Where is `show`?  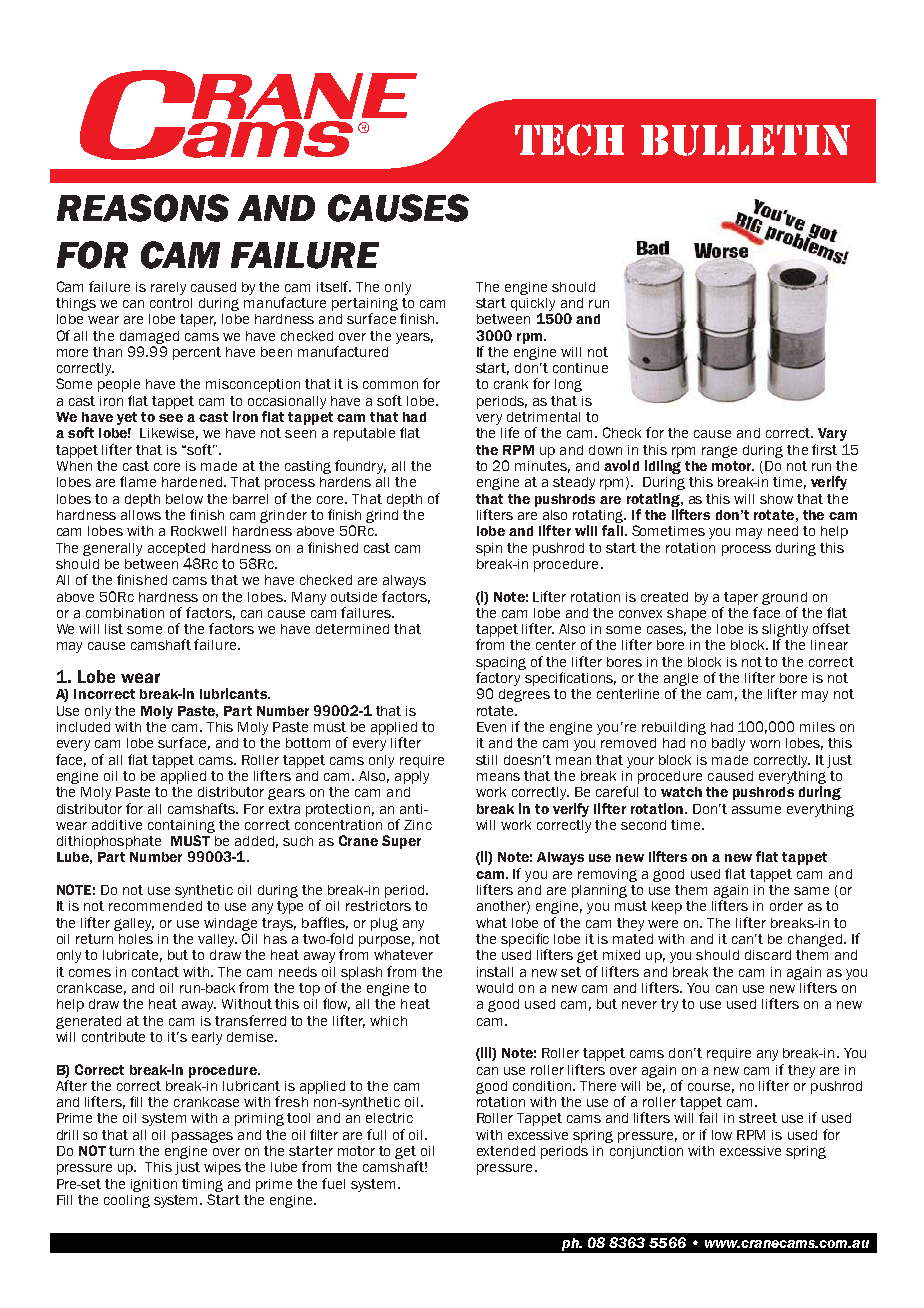
show is located at coordinates (776, 499).
